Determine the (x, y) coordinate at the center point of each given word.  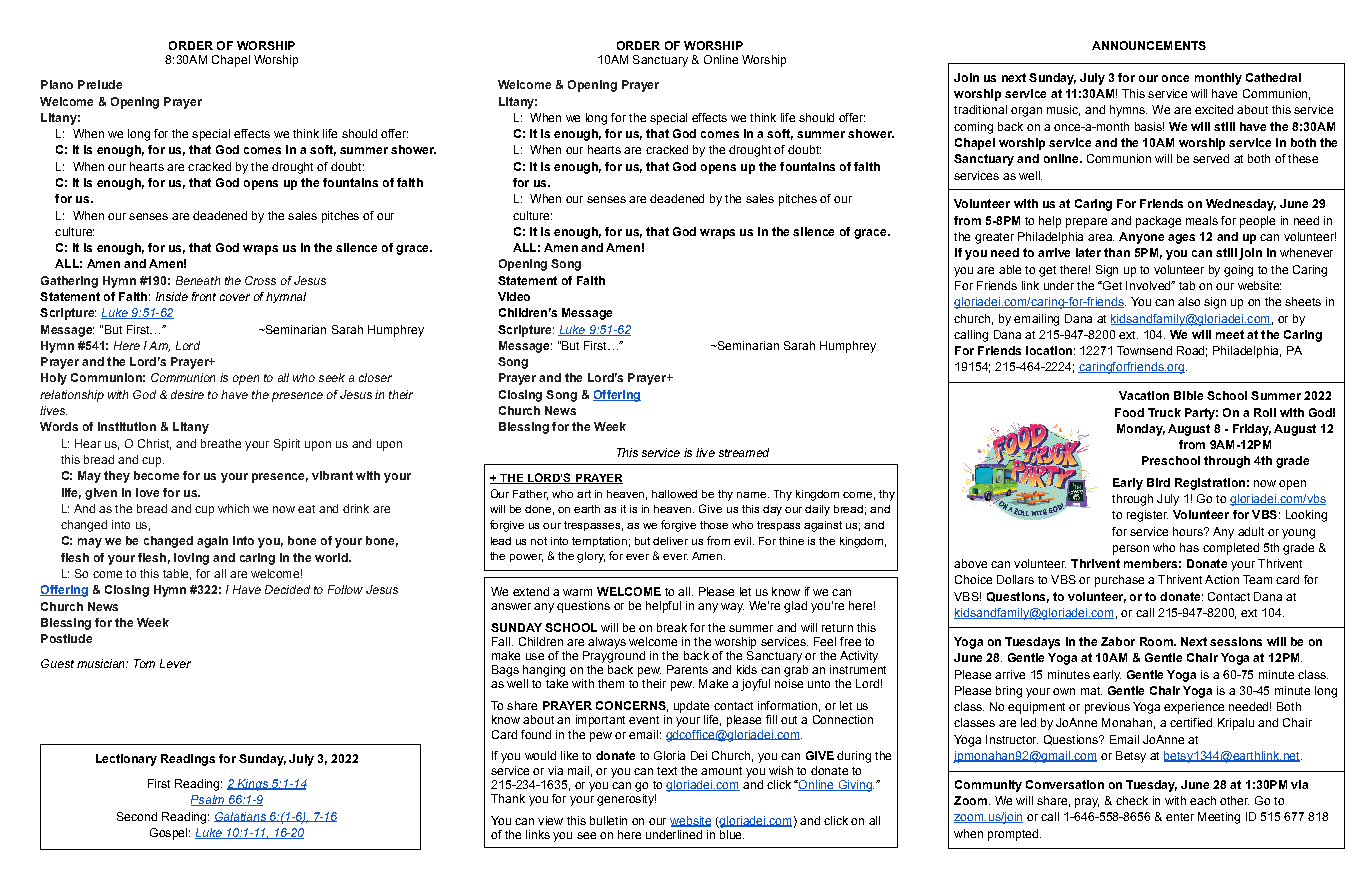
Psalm (209, 800)
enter (1180, 817)
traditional (980, 109)
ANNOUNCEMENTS (1149, 45)
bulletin (608, 820)
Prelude (100, 84)
